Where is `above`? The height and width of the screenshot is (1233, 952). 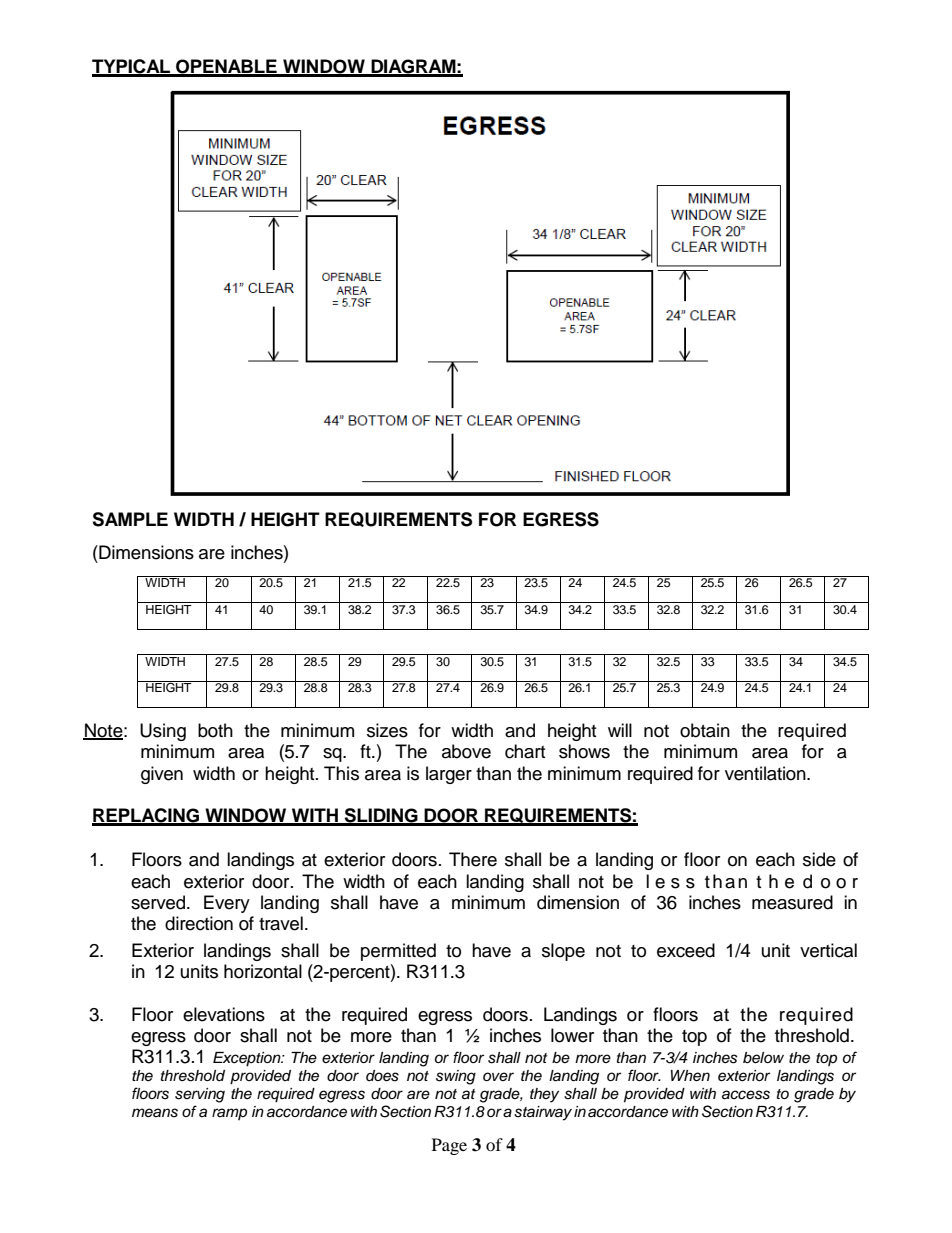 above is located at coordinates (466, 751).
